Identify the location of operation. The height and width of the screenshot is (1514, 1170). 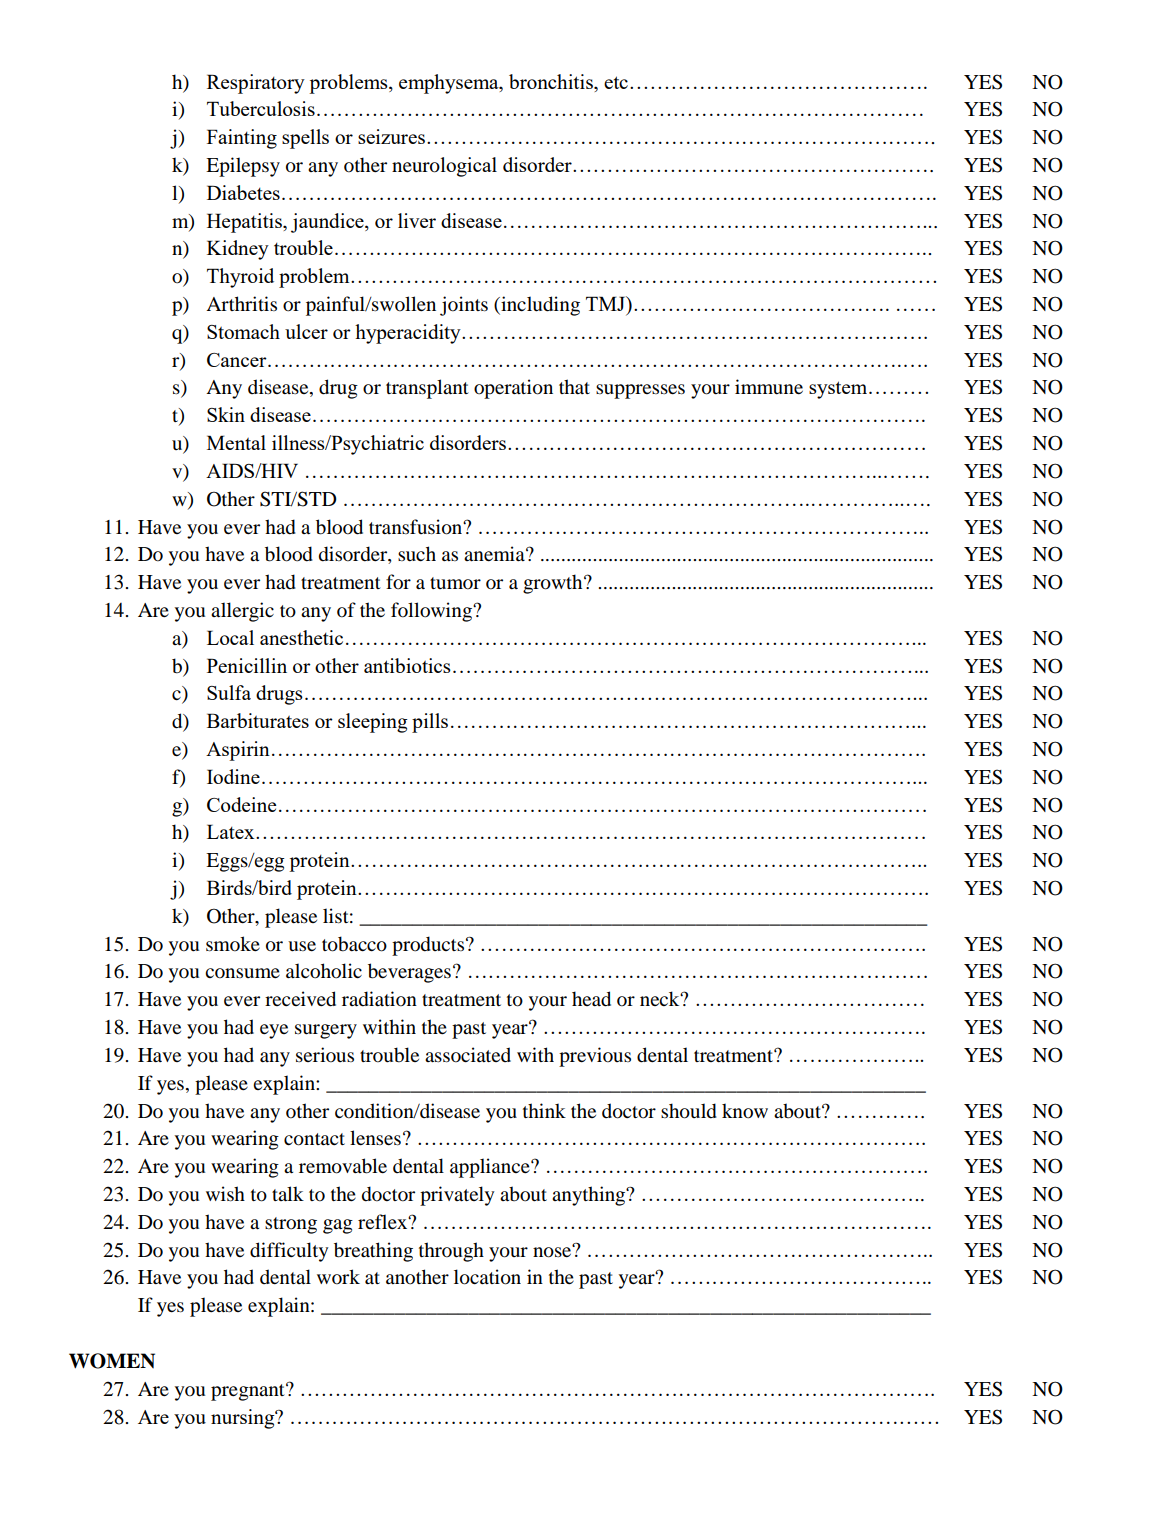
(513, 389).
